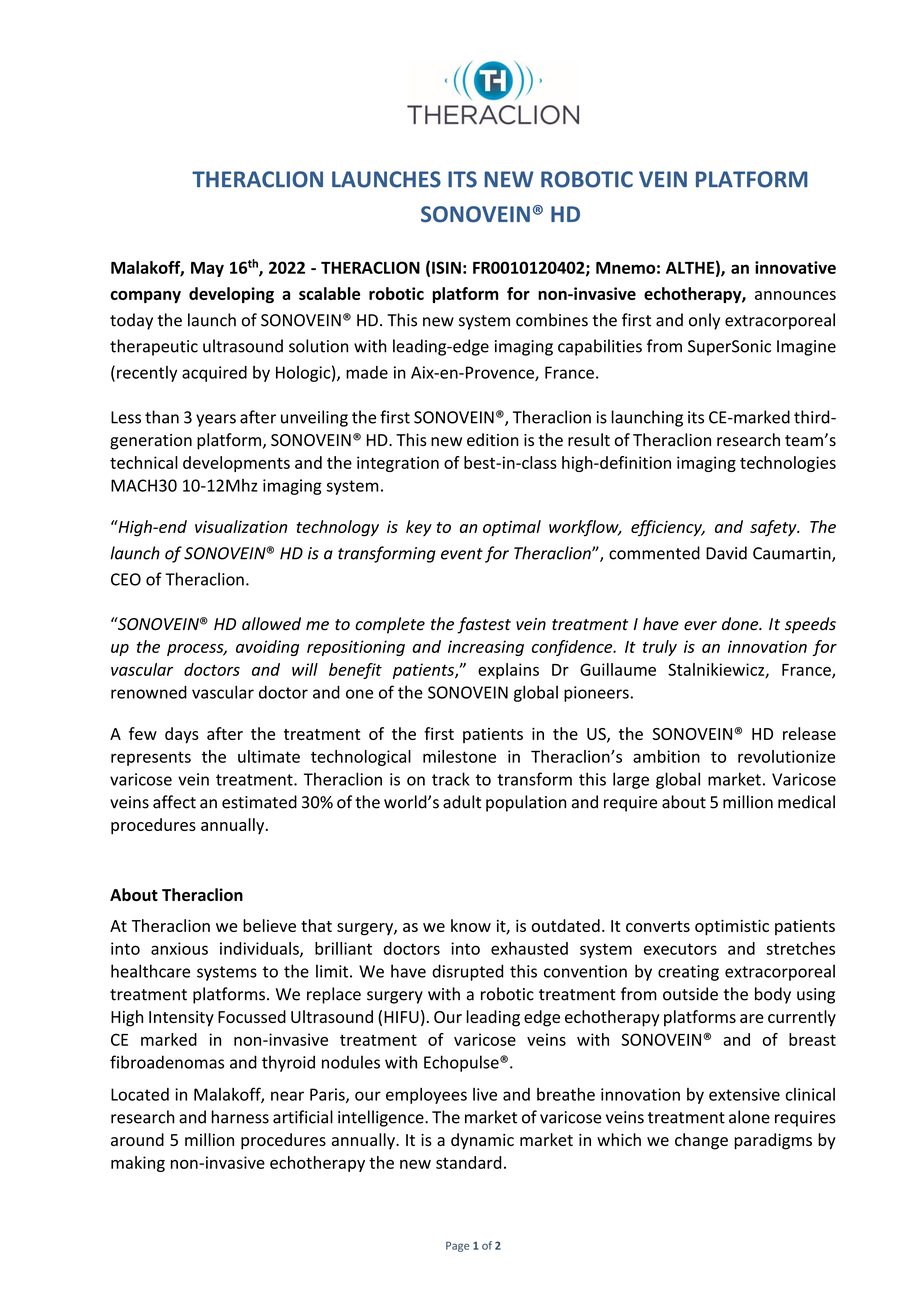  What do you see at coordinates (459, 756) in the document?
I see `milestone` at bounding box center [459, 756].
